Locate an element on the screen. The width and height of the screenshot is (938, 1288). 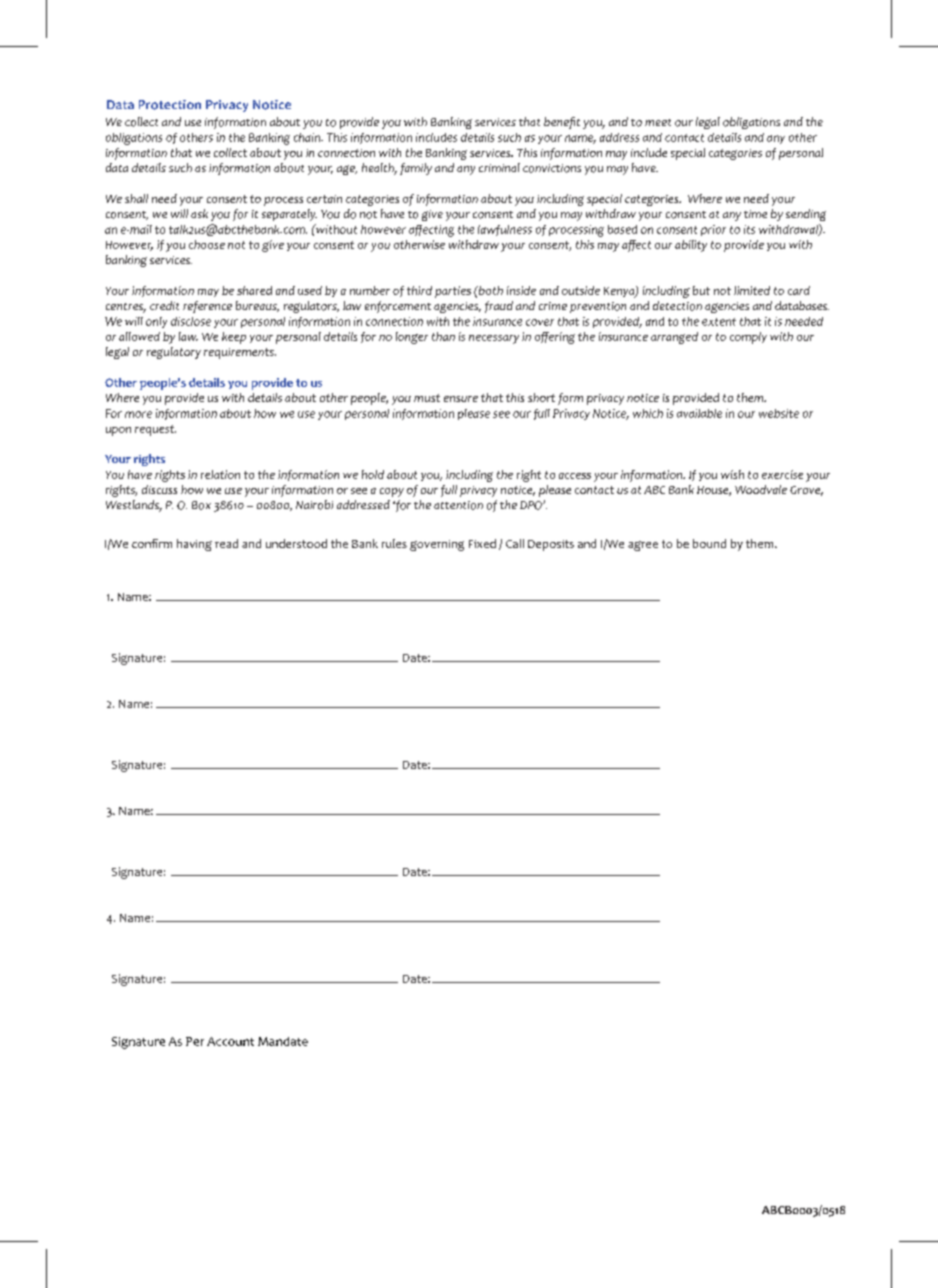
Fixed is located at coordinates (482, 543).
